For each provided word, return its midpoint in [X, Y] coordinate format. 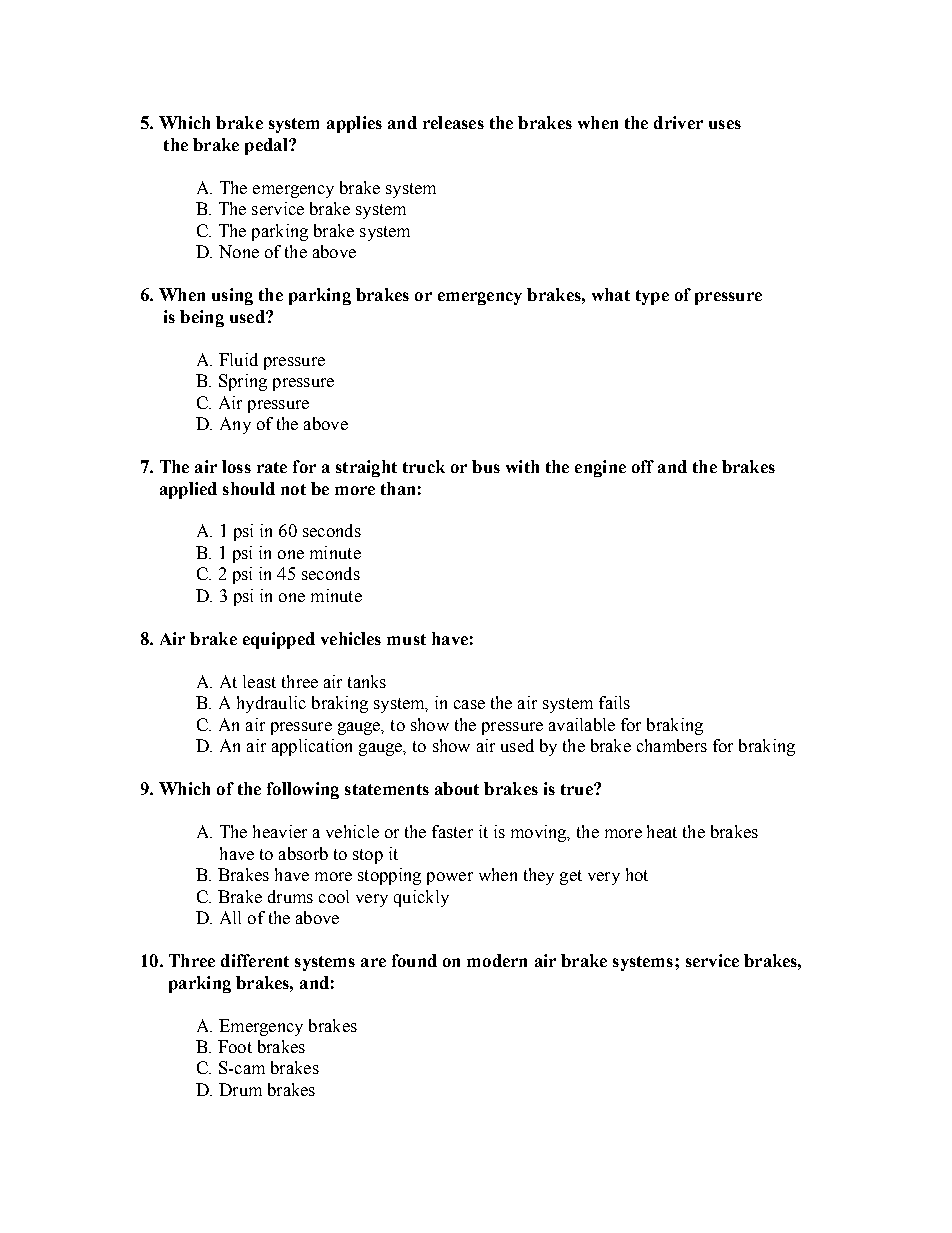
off [643, 466]
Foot [235, 1046]
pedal [267, 146]
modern [497, 960]
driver [678, 122]
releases [453, 122]
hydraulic [271, 704]
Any [235, 425]
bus [486, 466]
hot [637, 874]
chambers [672, 745]
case [469, 704]
